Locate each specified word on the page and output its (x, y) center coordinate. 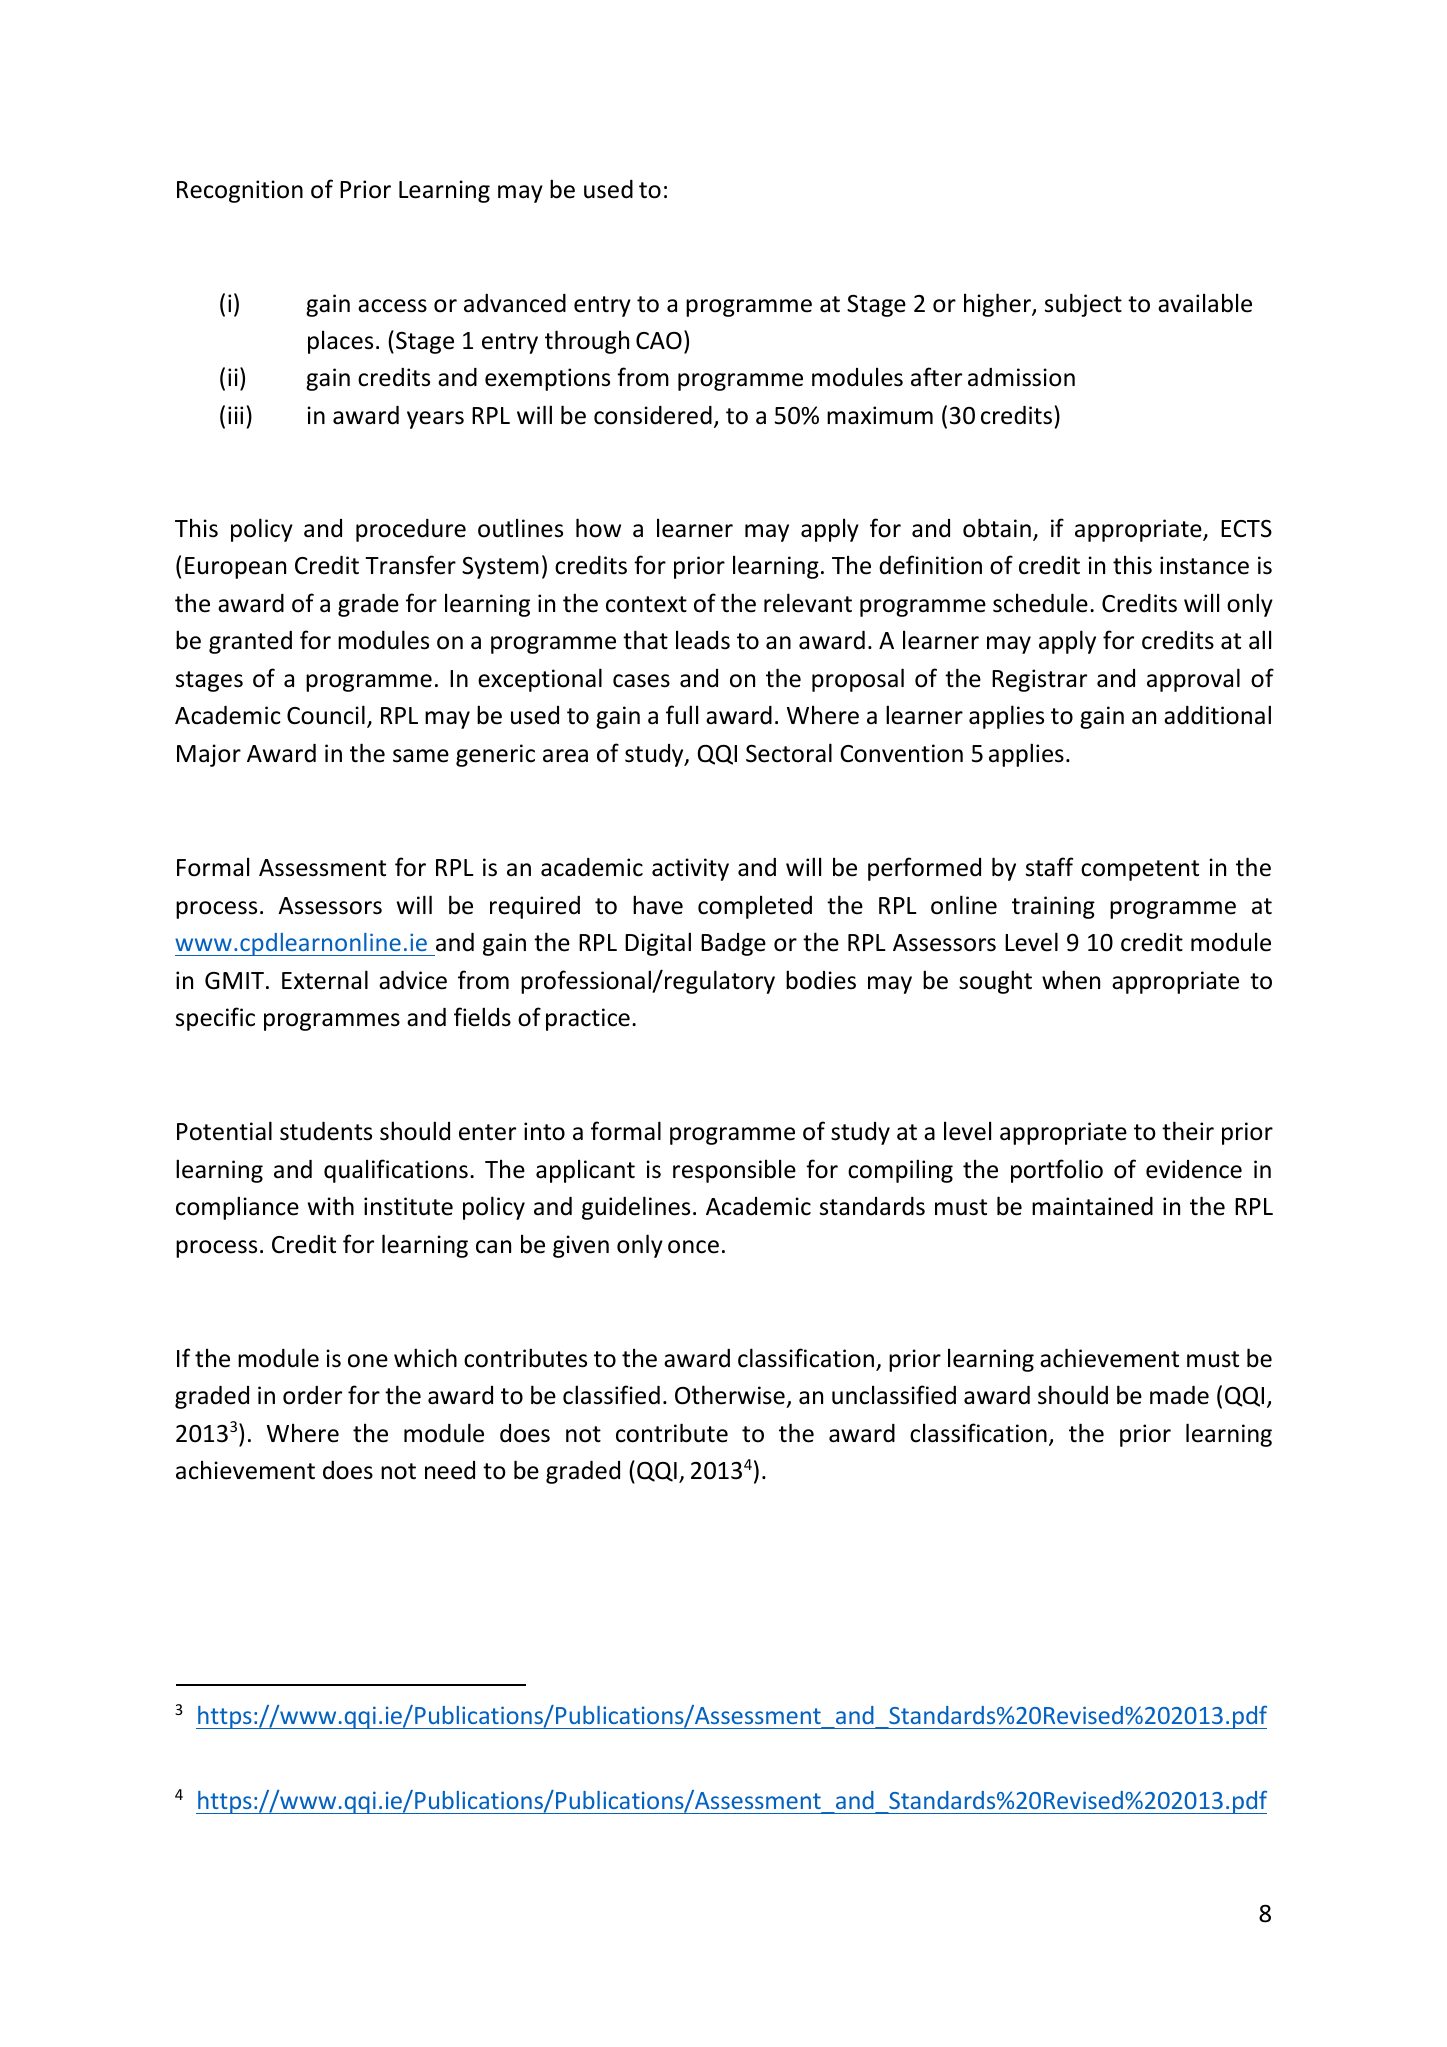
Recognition (240, 191)
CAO (659, 341)
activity (690, 869)
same (421, 756)
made (1179, 1395)
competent (1140, 870)
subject (1083, 305)
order (312, 1395)
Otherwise (730, 1395)
